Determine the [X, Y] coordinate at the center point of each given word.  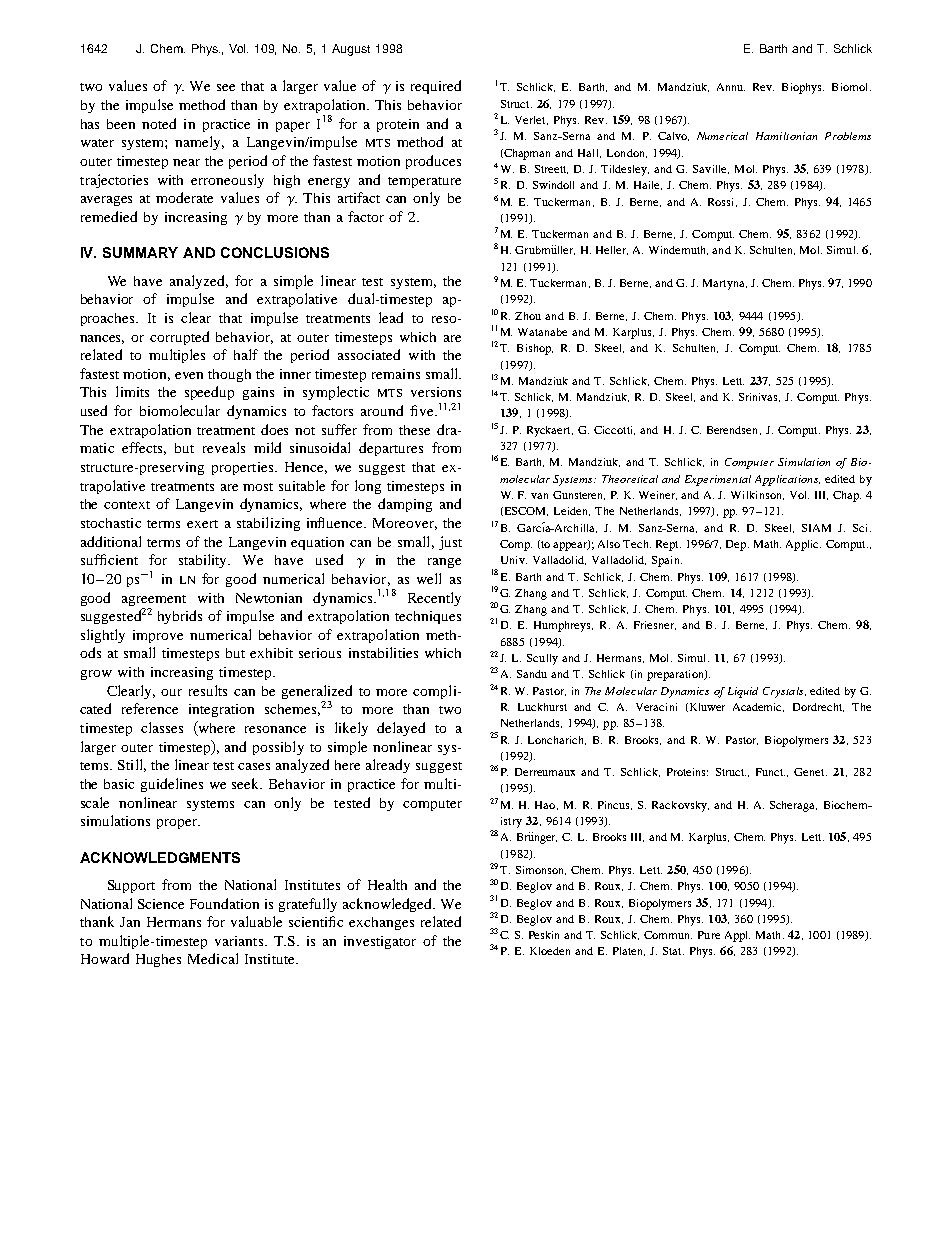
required [436, 87]
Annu [731, 87]
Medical [213, 958]
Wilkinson [757, 495]
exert [202, 524]
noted [159, 123]
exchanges [381, 923]
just [450, 543]
